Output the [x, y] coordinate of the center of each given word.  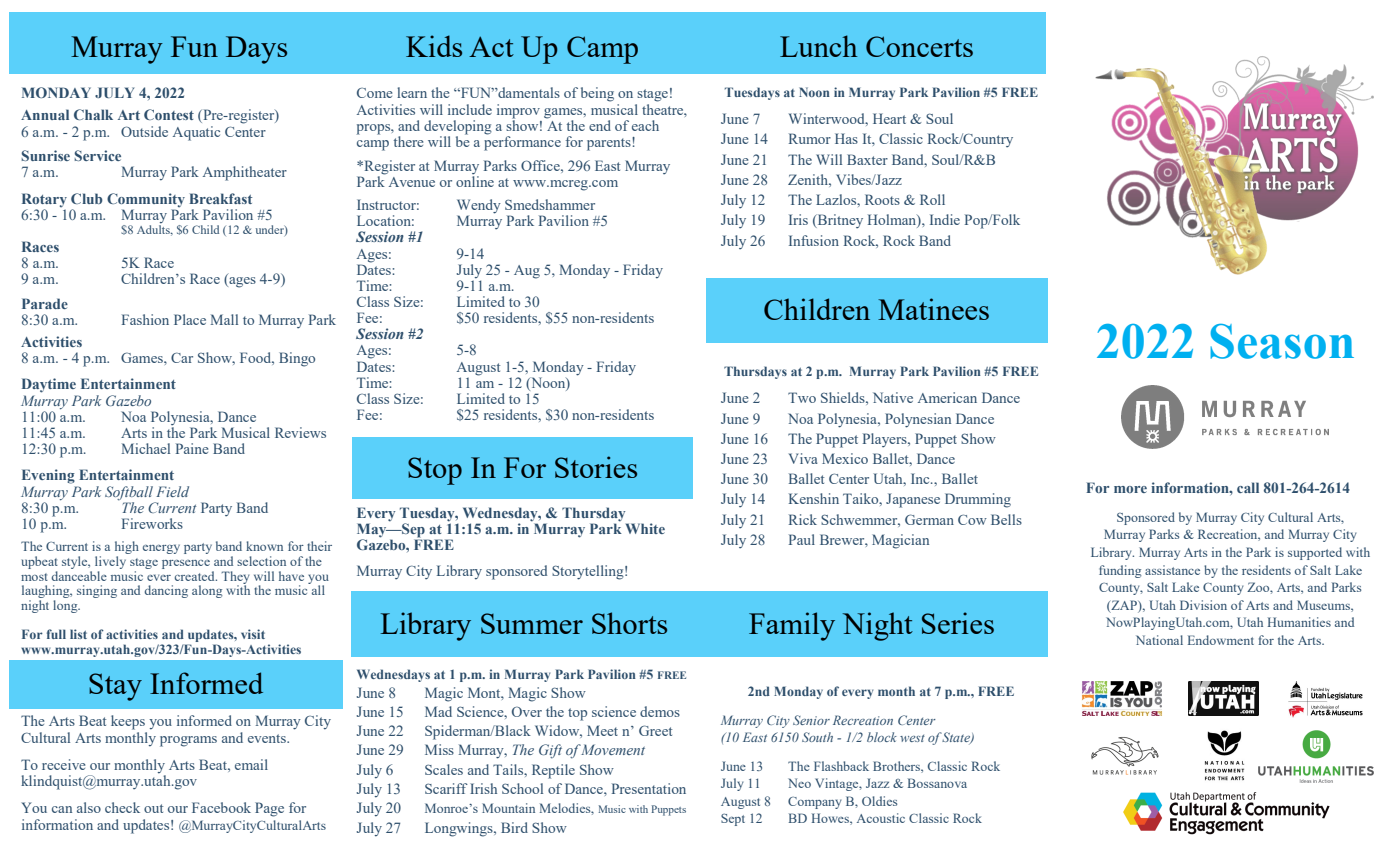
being [597, 94]
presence [186, 564]
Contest [169, 114]
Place [190, 319]
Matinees [933, 309]
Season [1282, 341]
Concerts [919, 46]
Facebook [221, 807]
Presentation [649, 788]
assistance [1172, 570]
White [645, 528]
